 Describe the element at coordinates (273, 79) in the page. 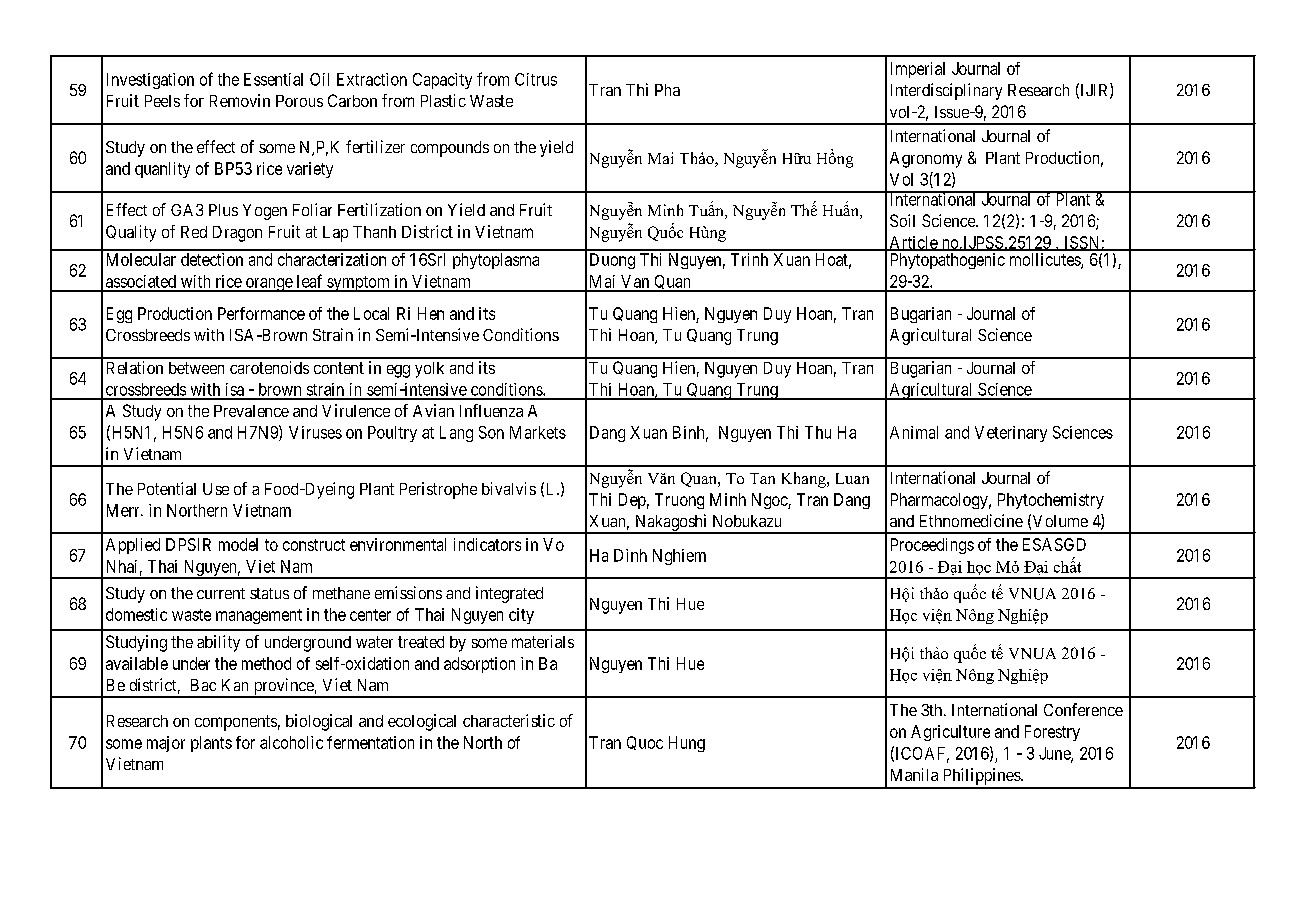

I see `Essential` at that location.
